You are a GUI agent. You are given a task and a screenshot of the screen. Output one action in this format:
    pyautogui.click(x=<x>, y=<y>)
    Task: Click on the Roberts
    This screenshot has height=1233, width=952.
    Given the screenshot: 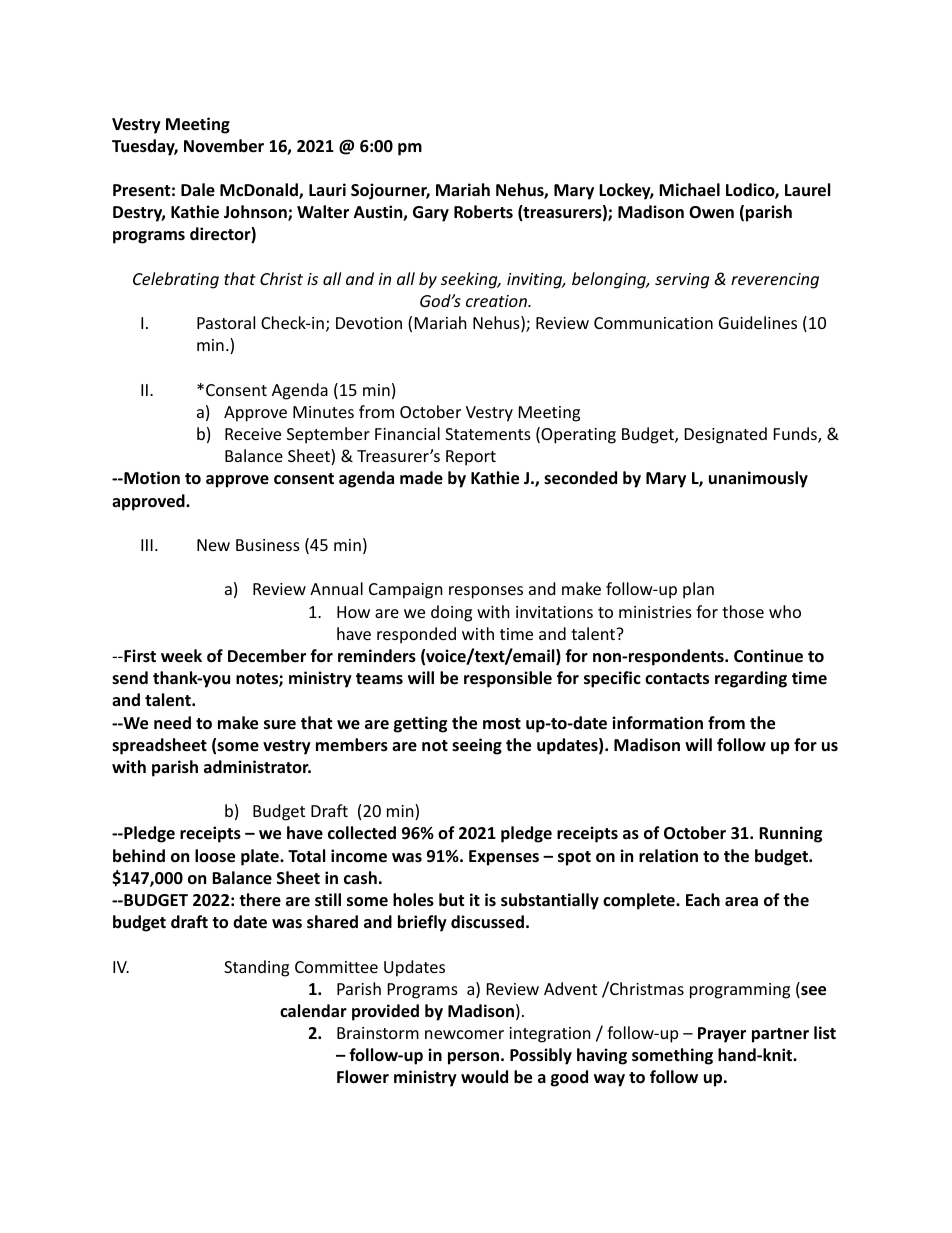 What is the action you would take?
    pyautogui.click(x=483, y=212)
